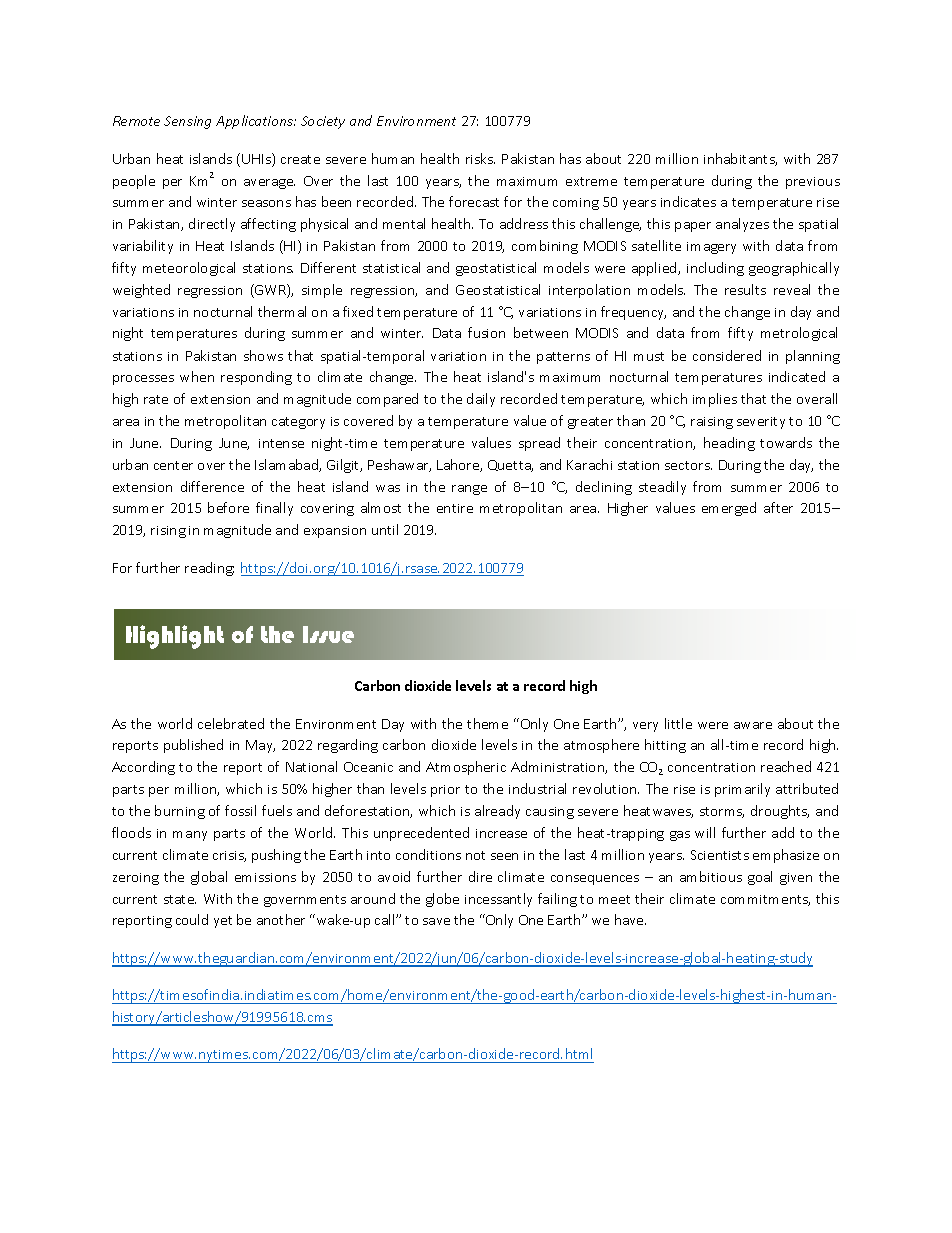  Describe the element at coordinates (813, 183) in the screenshot. I see `previous` at that location.
